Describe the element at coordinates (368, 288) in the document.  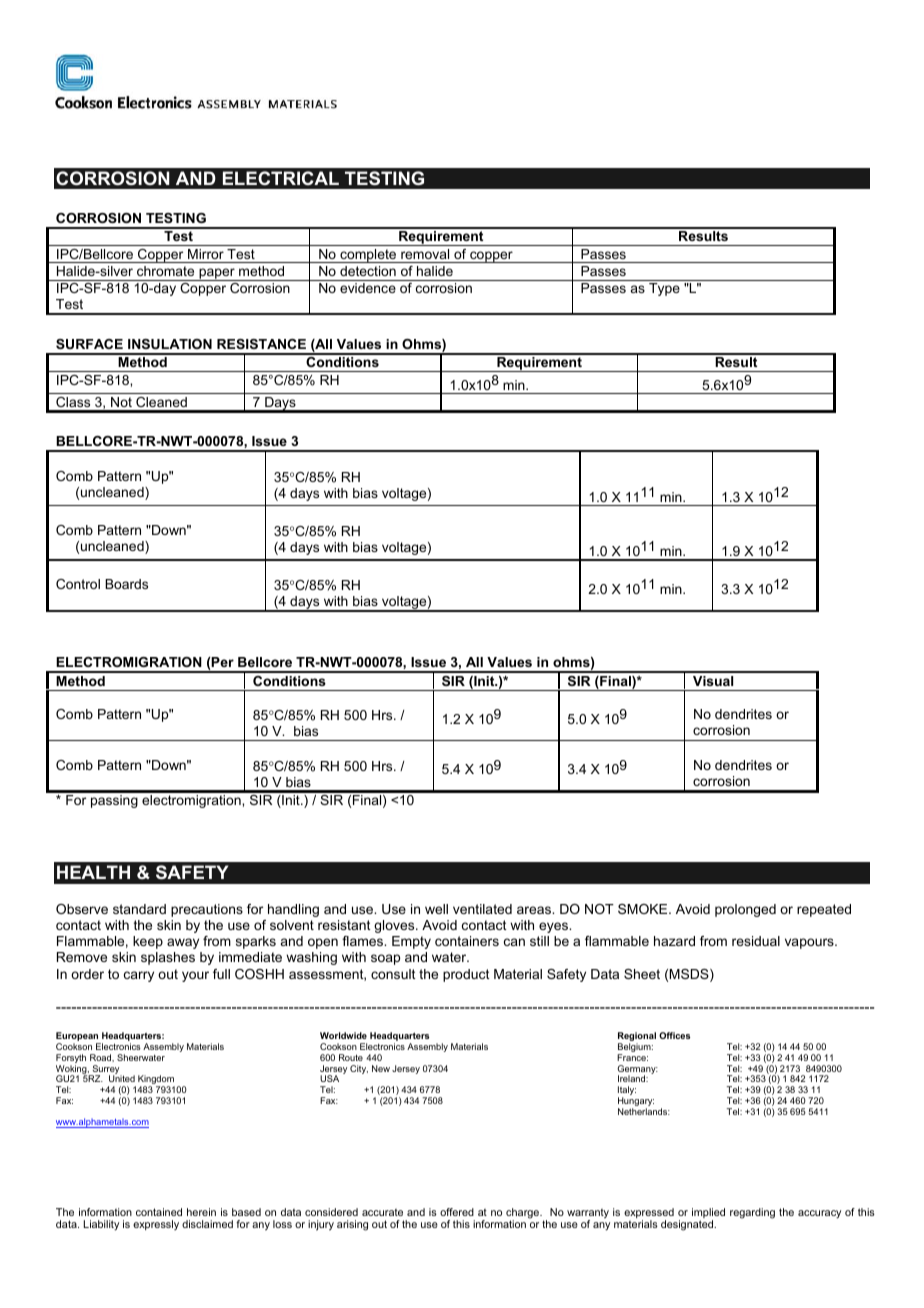
I see `evidence` at that location.
